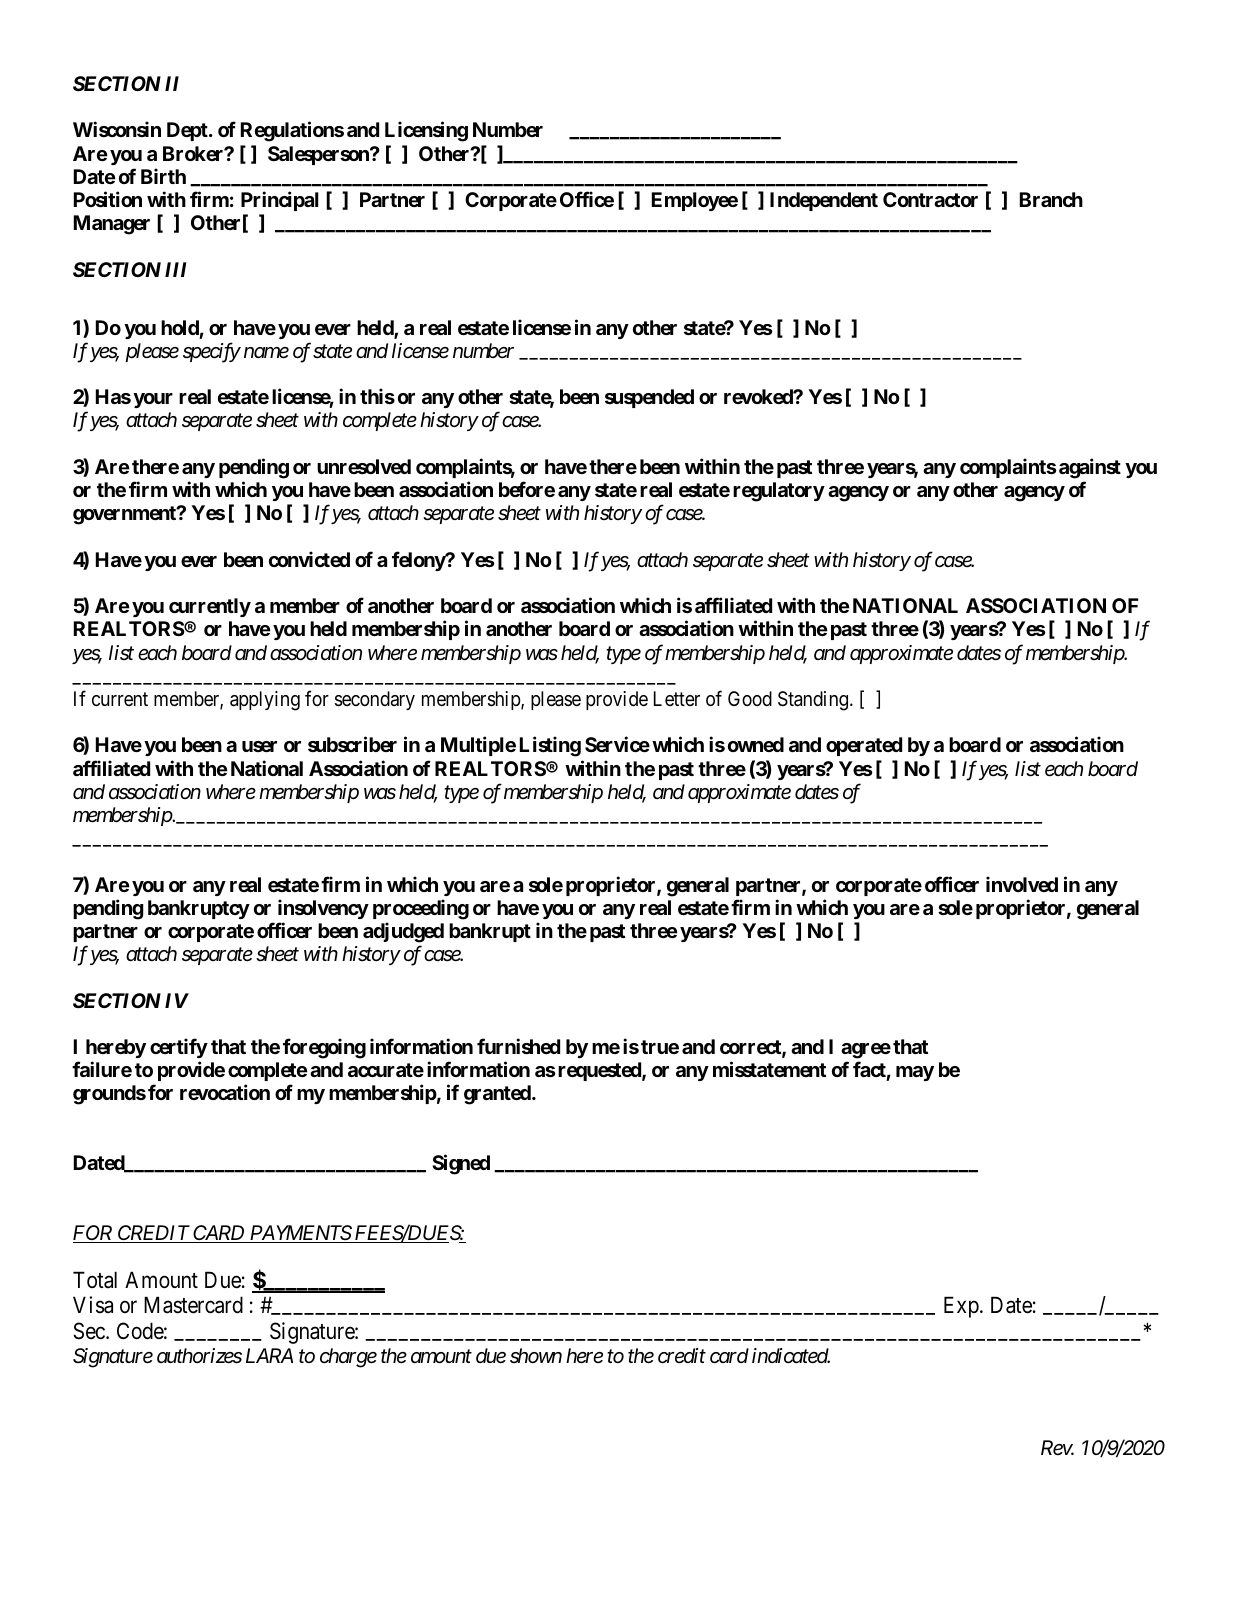 The image size is (1235, 1598). I want to click on operated, so click(864, 746).
